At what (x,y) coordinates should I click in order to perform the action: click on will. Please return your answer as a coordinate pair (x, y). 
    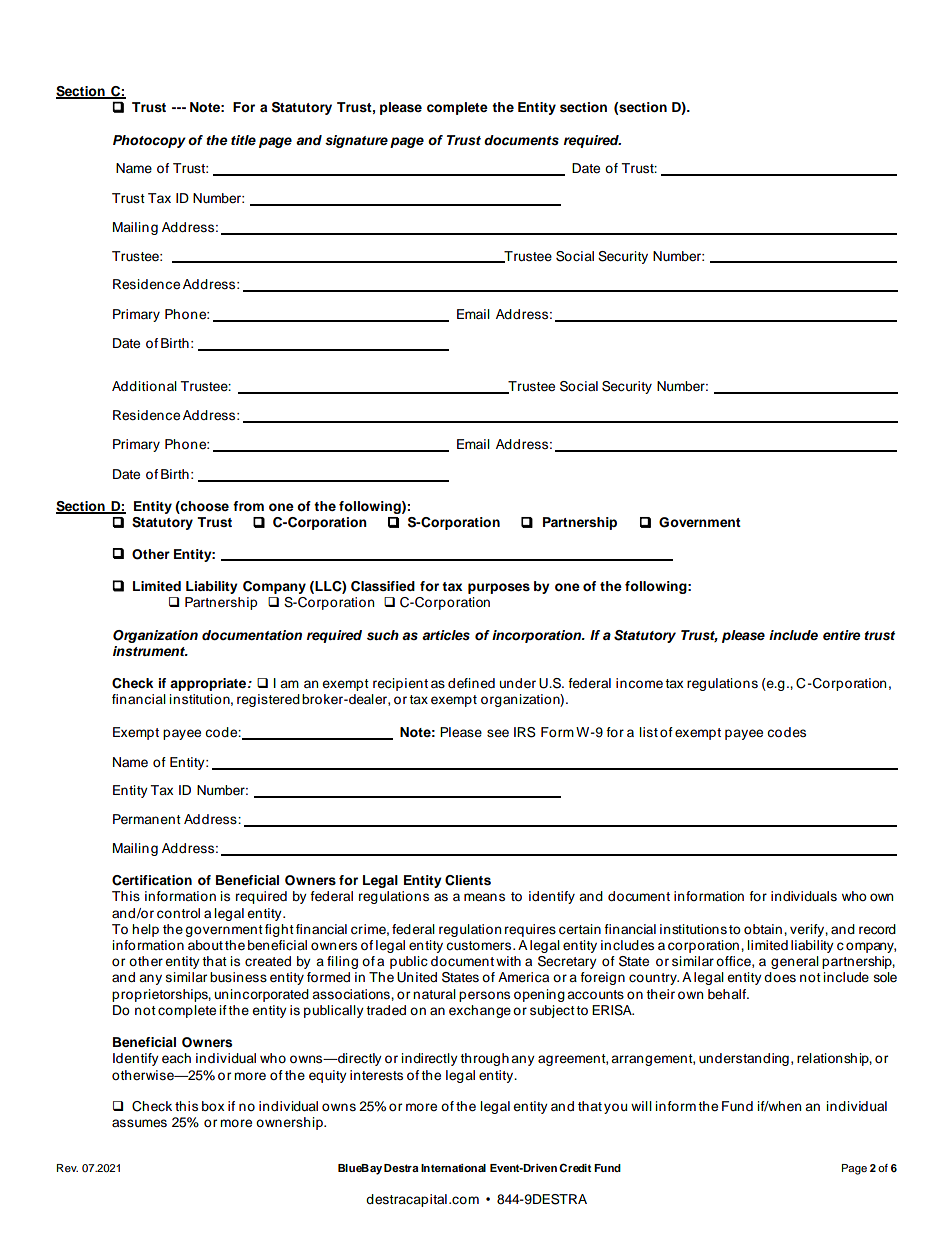
    Looking at the image, I should click on (641, 1106).
